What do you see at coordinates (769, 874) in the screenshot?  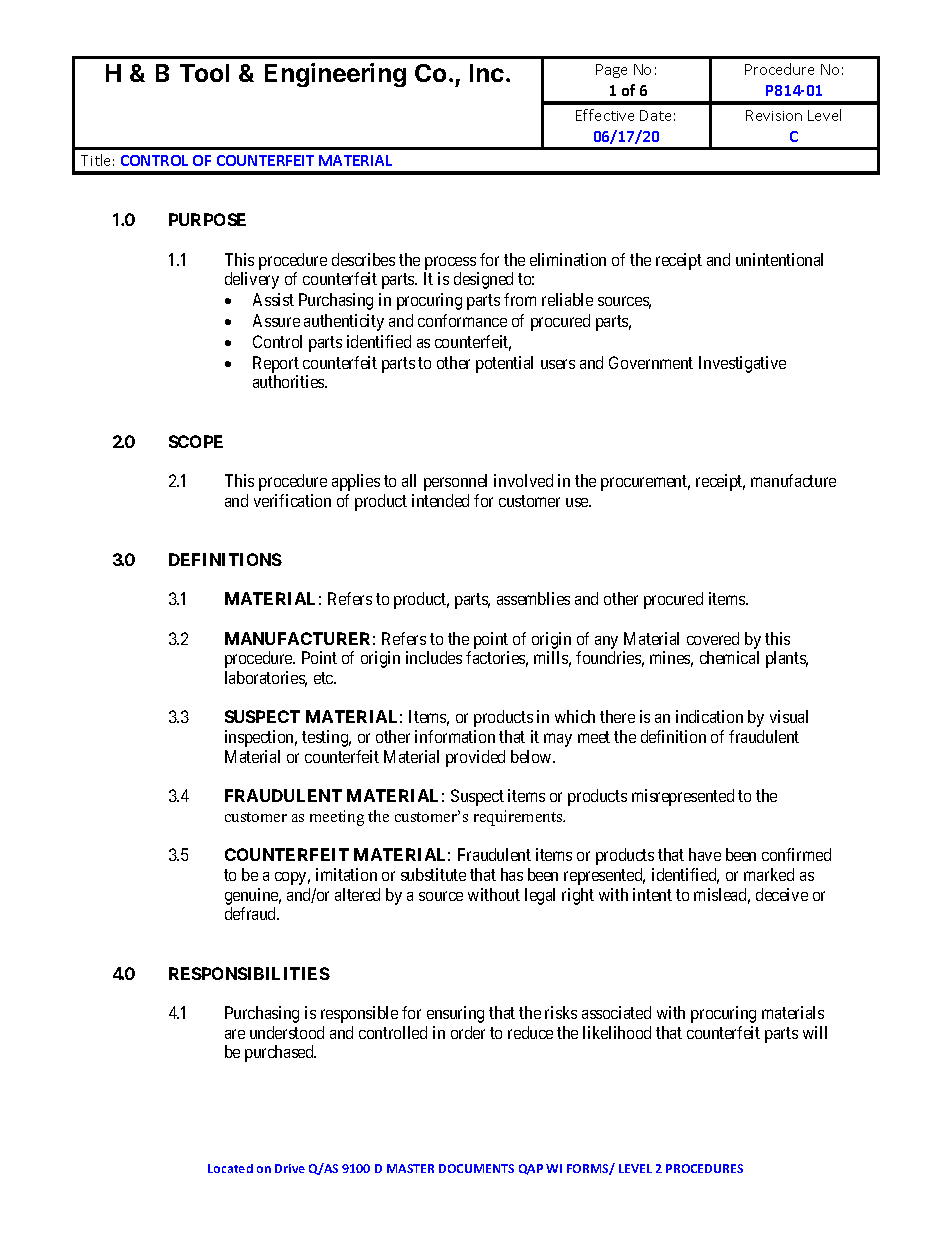 I see `marked` at bounding box center [769, 874].
